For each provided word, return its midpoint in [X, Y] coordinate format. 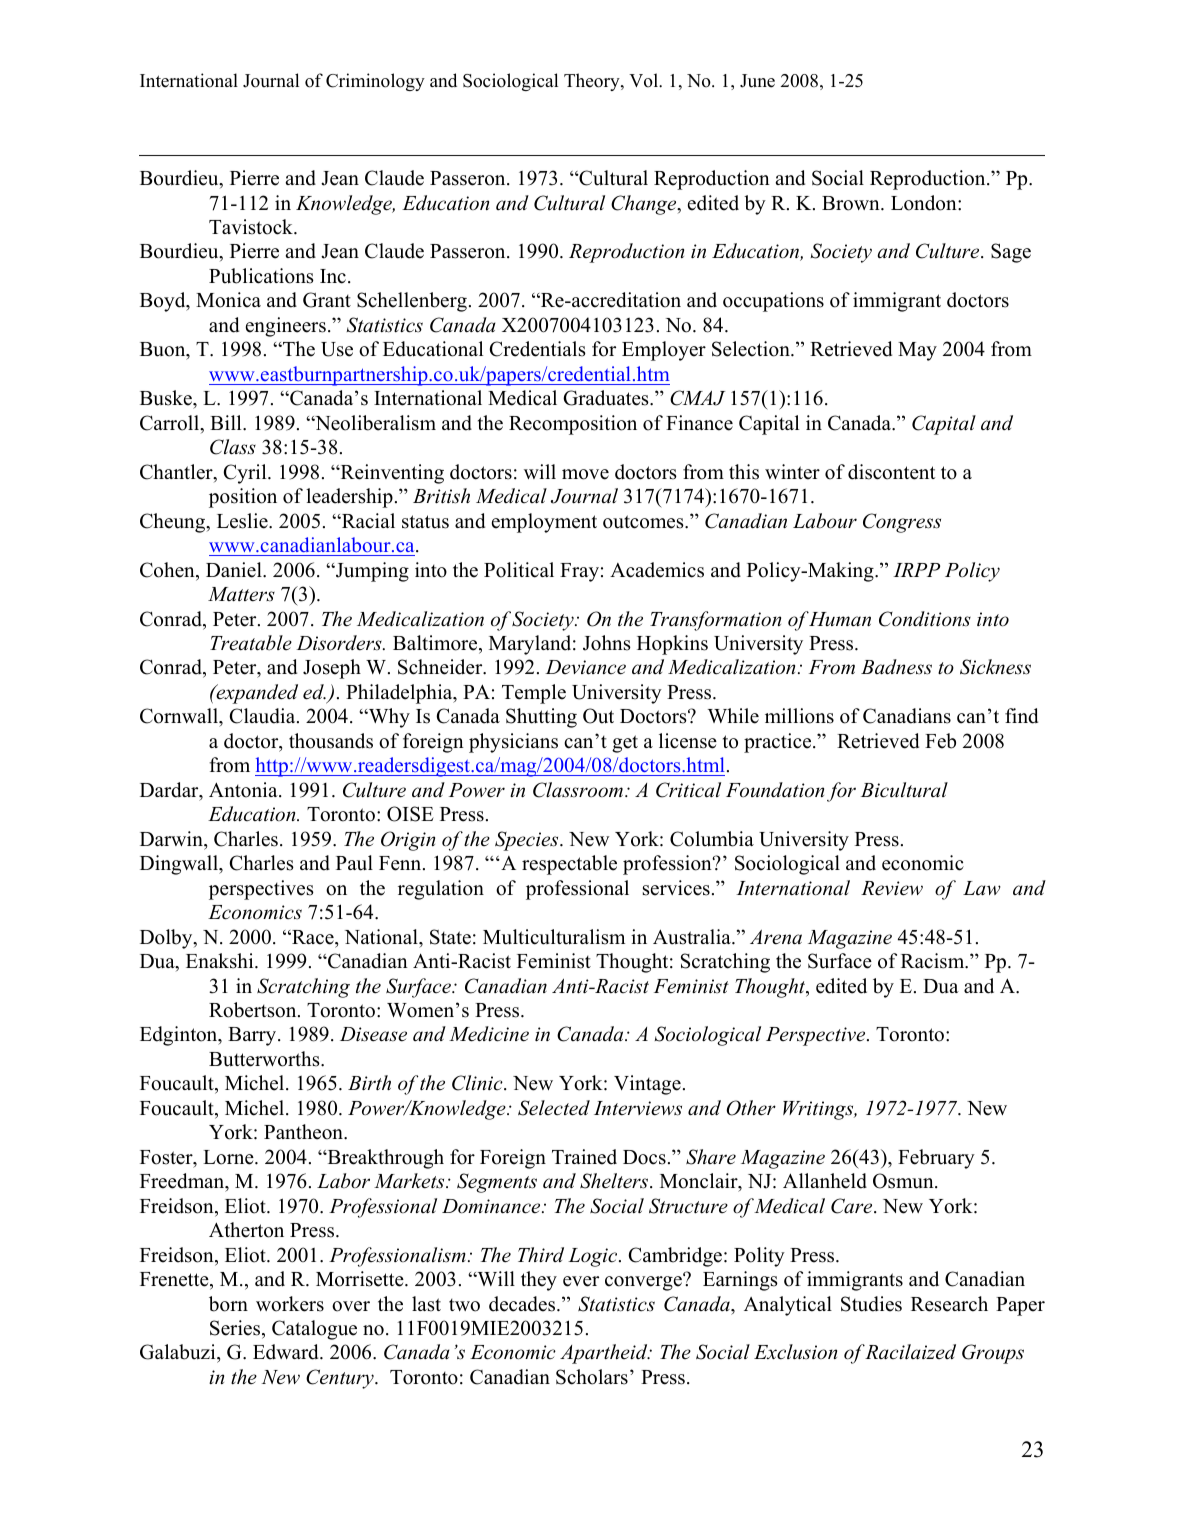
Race [313, 937]
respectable [569, 865]
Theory [593, 82]
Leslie [243, 521]
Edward [287, 1352]
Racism [934, 961]
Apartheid [605, 1354]
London [925, 203]
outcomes [644, 522]
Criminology [375, 82]
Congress [902, 523]
